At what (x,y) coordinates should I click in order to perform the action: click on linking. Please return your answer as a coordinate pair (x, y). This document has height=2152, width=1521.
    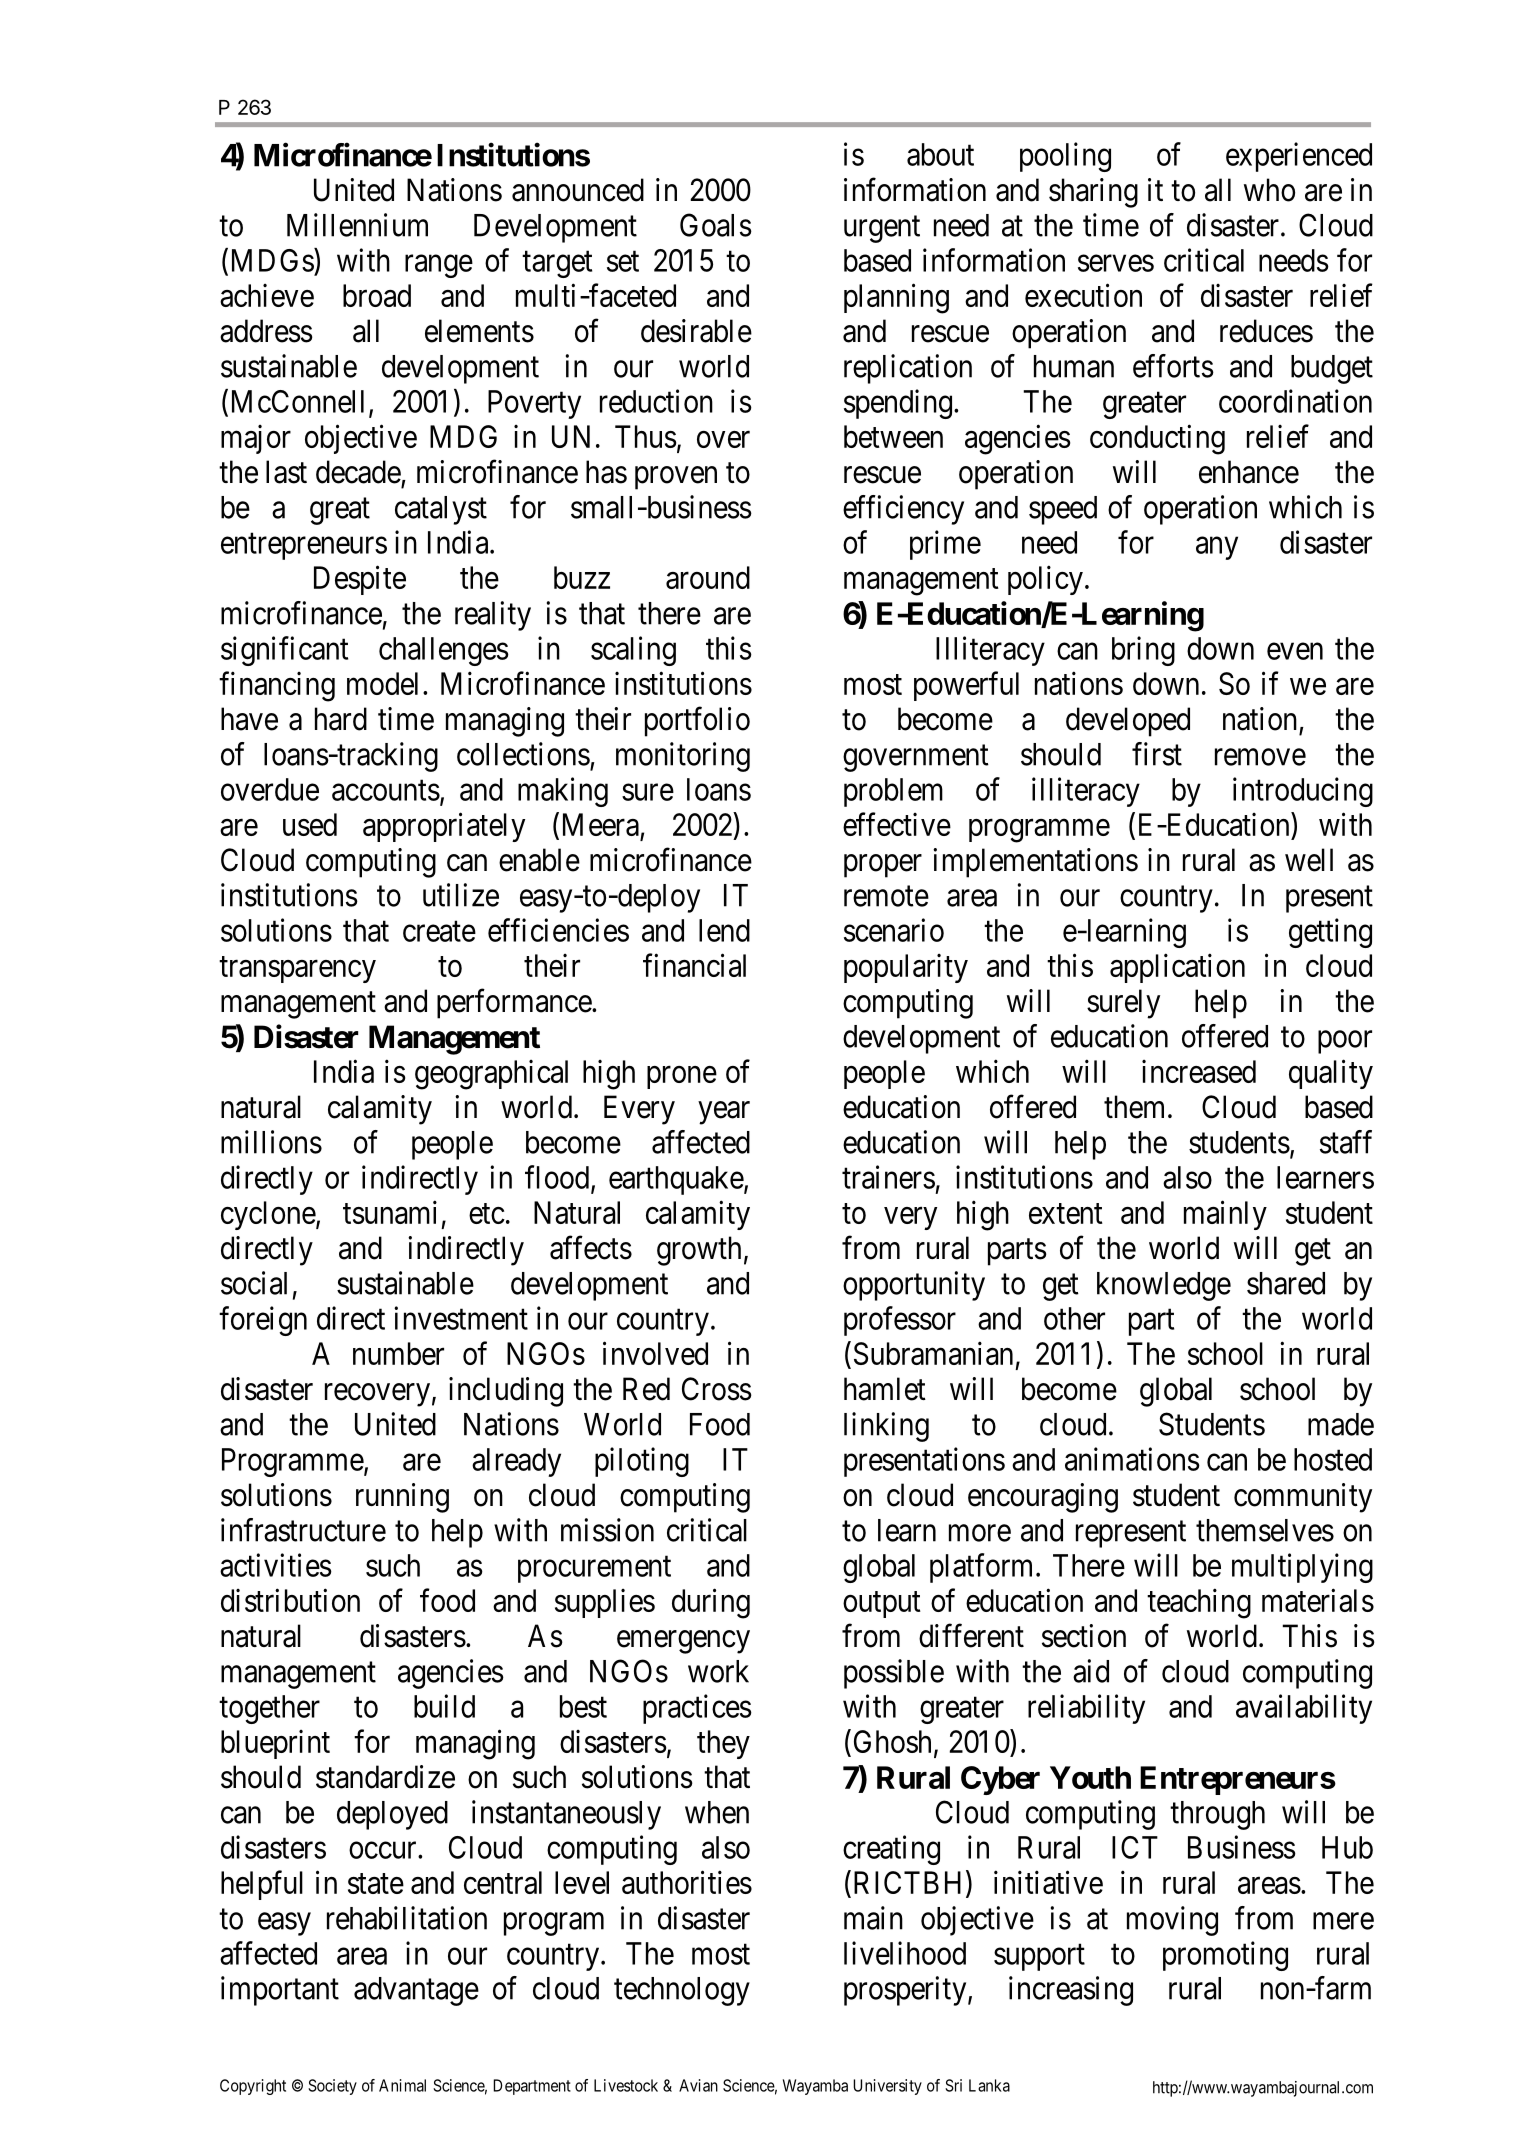
    Looking at the image, I should click on (886, 1427).
